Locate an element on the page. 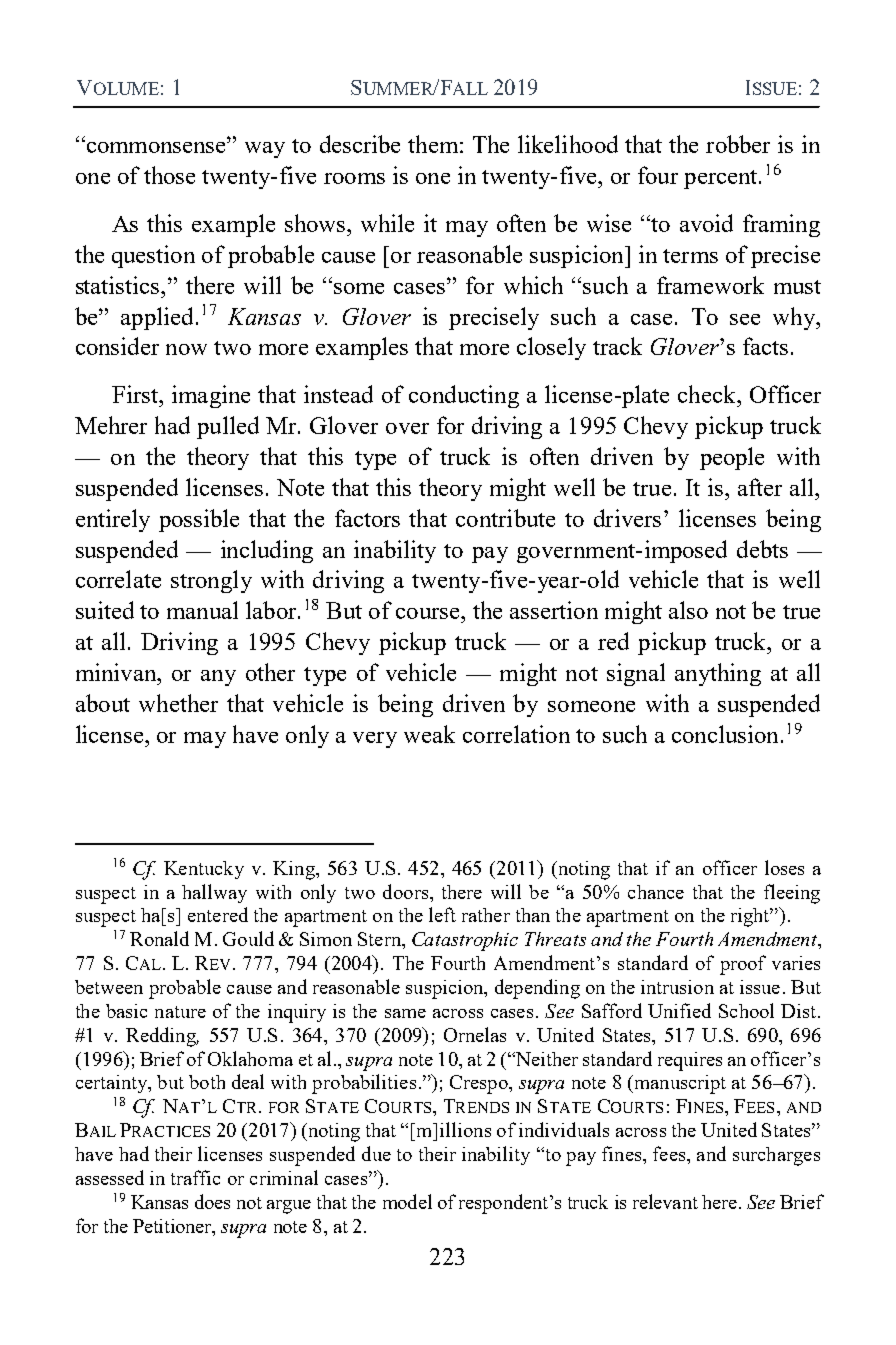 The height and width of the document is (1345, 896). robber is located at coordinates (738, 144).
